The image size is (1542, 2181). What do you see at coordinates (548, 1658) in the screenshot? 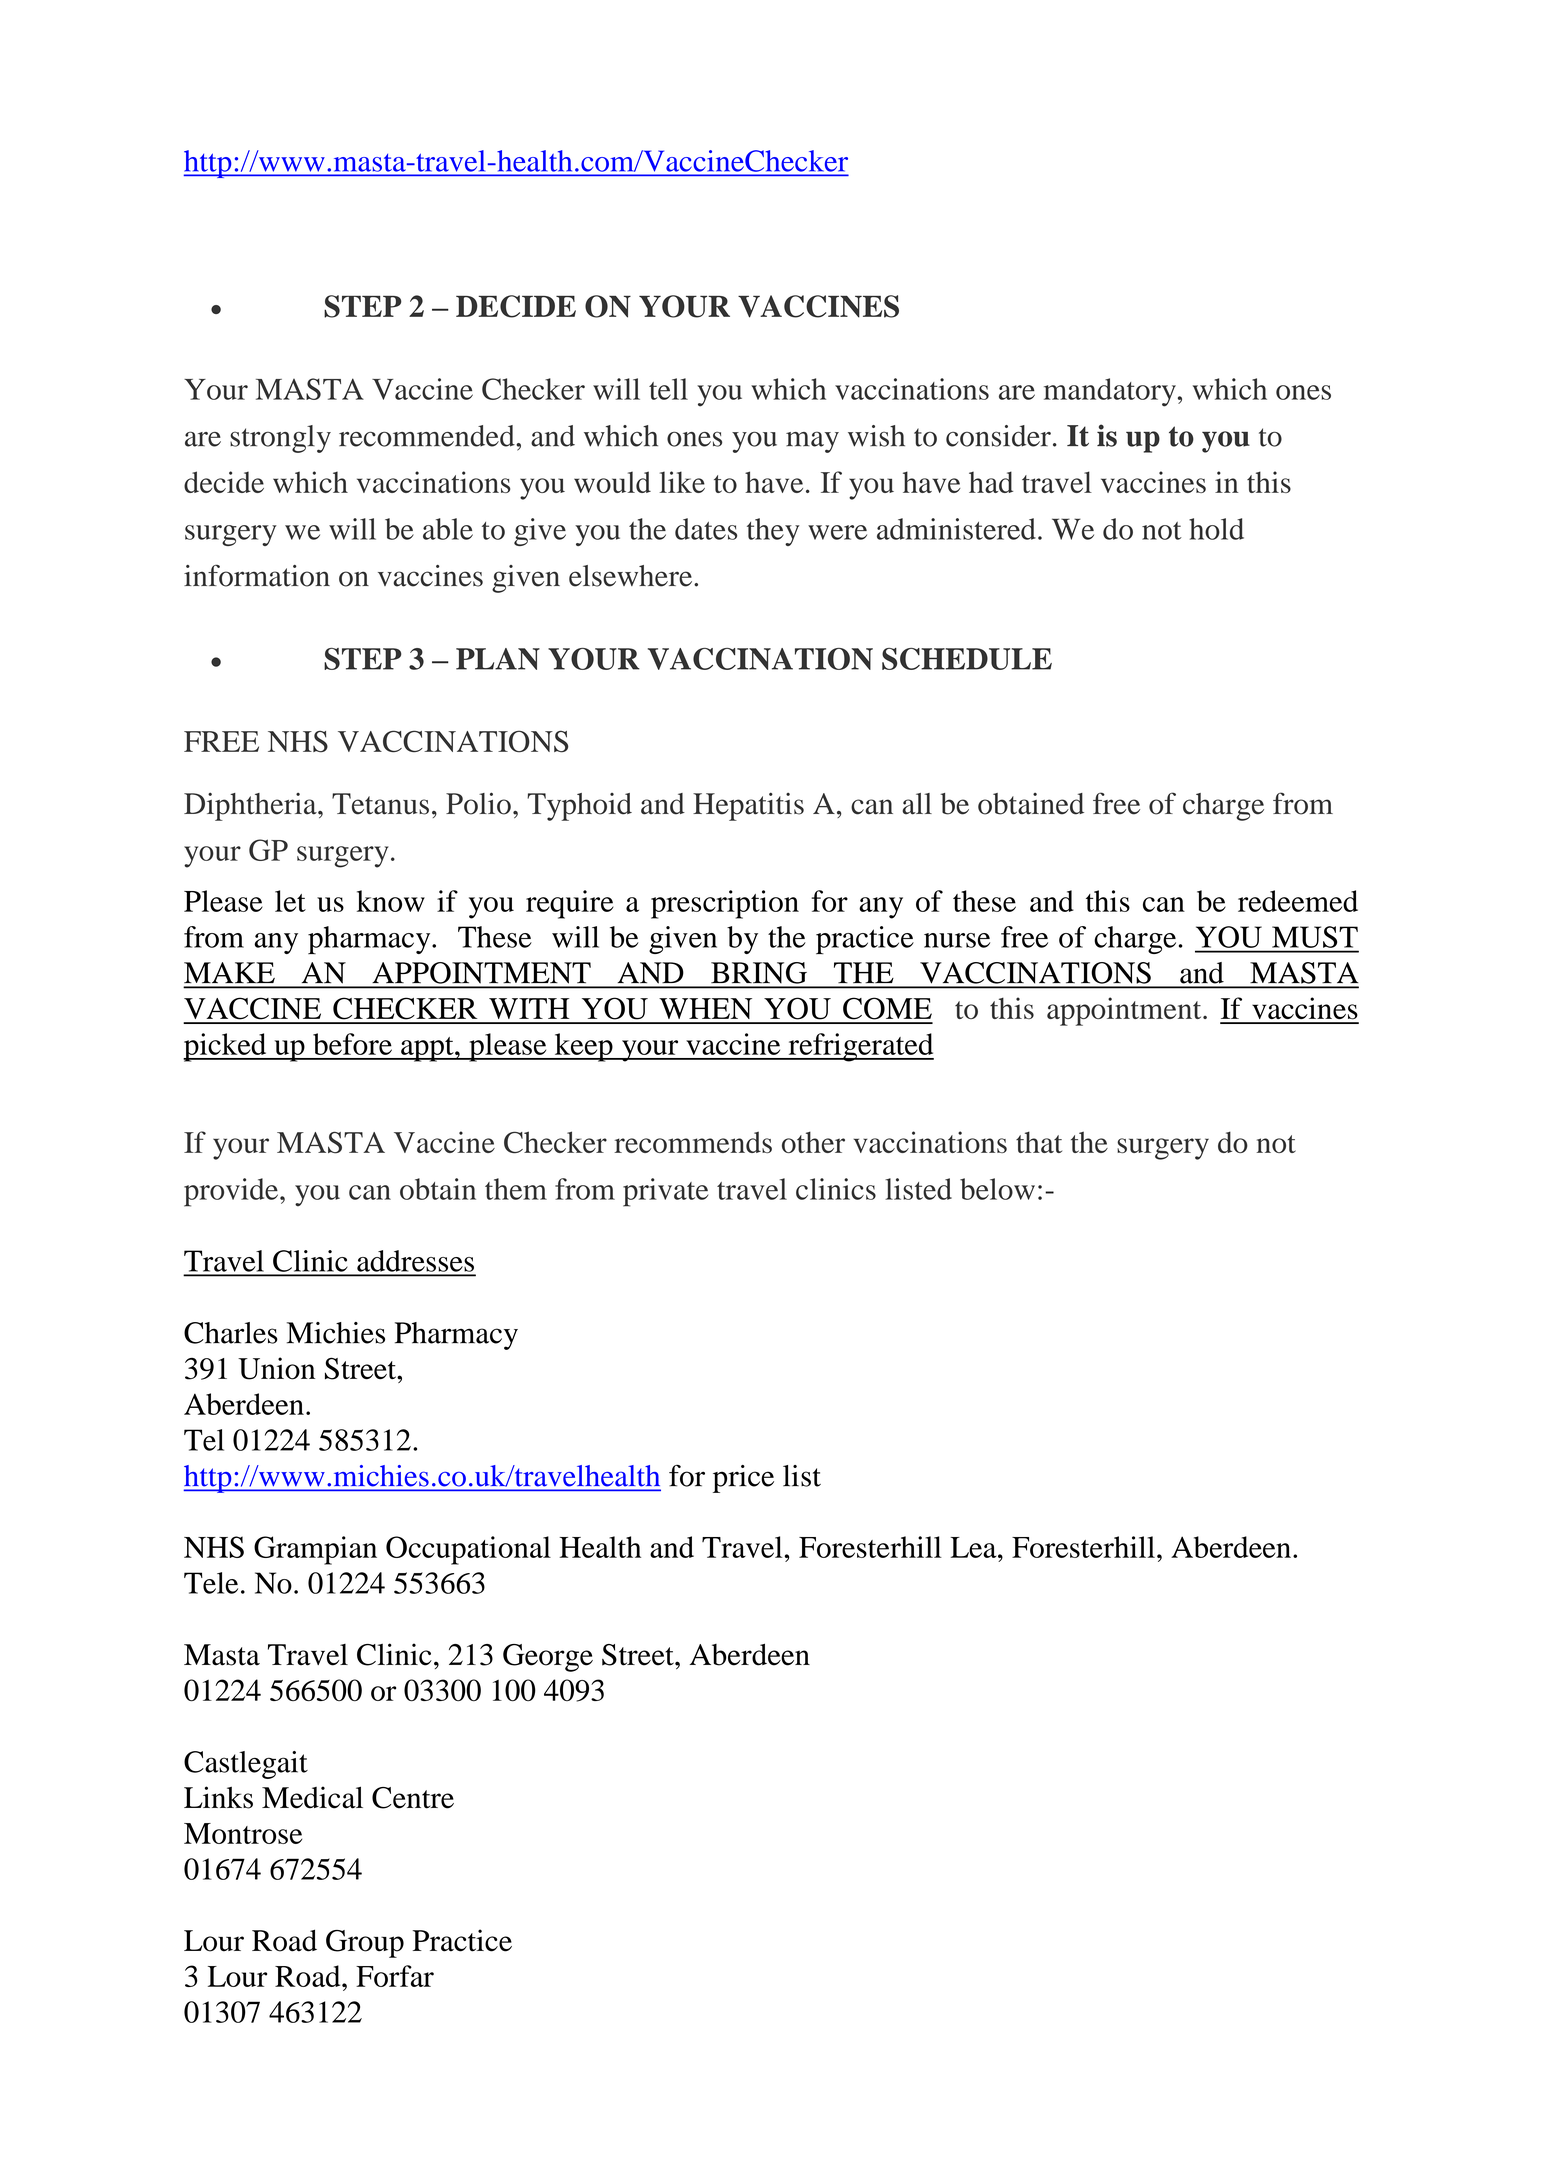
I see `George` at bounding box center [548, 1658].
